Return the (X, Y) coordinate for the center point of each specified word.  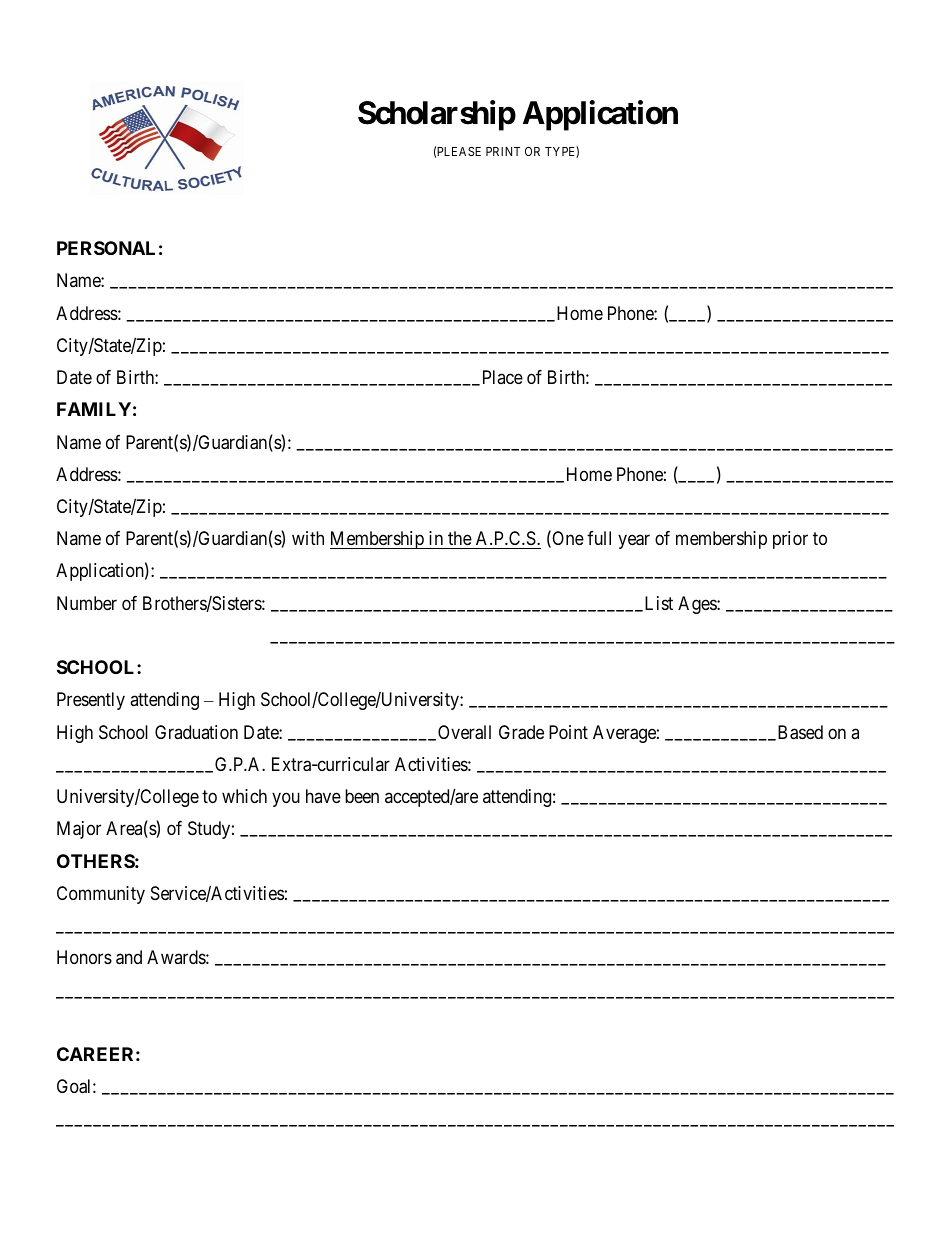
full (599, 538)
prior (790, 540)
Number (87, 603)
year (634, 542)
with (308, 538)
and (129, 957)
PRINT (503, 151)
